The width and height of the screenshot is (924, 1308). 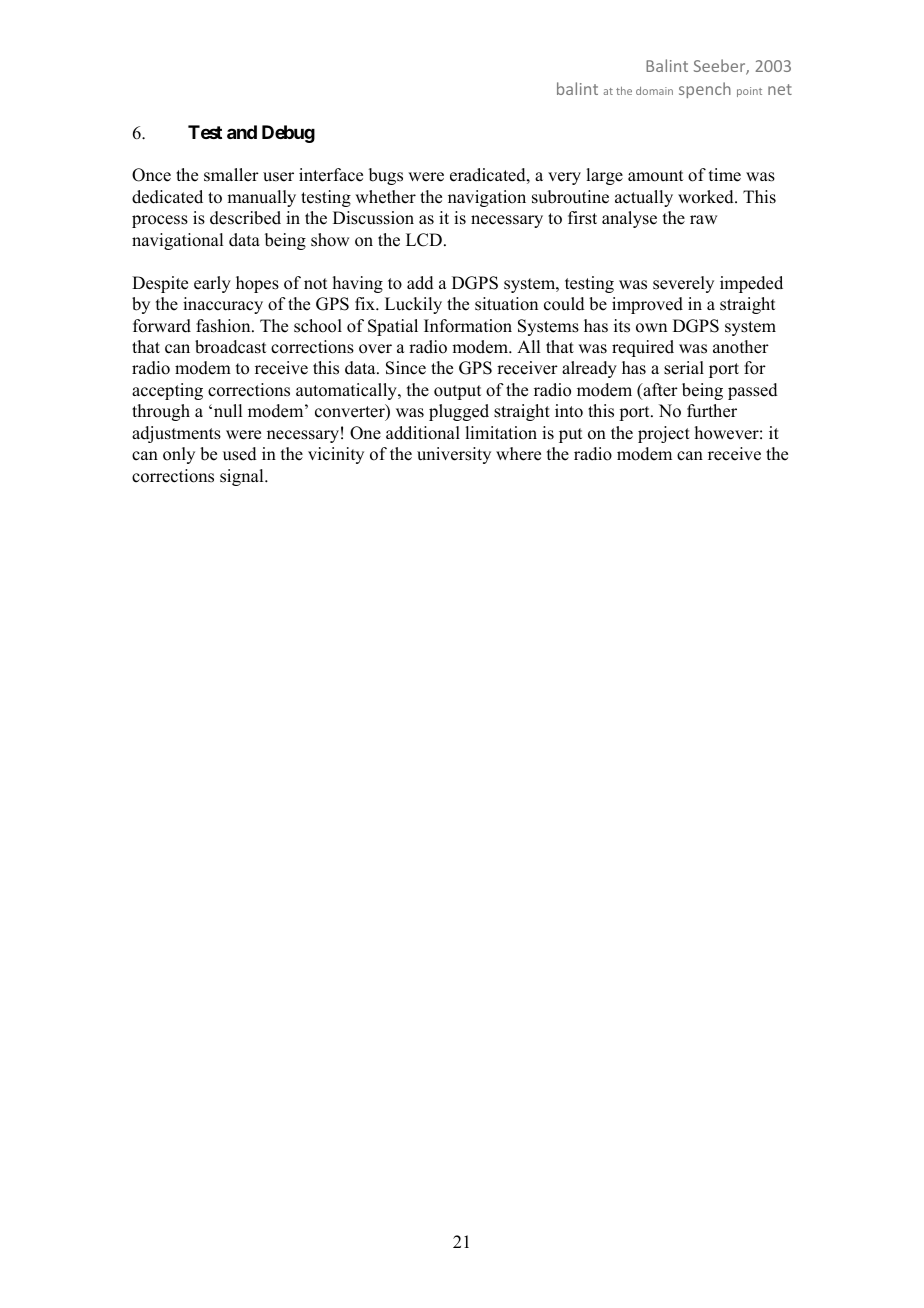 I want to click on and, so click(x=242, y=132).
